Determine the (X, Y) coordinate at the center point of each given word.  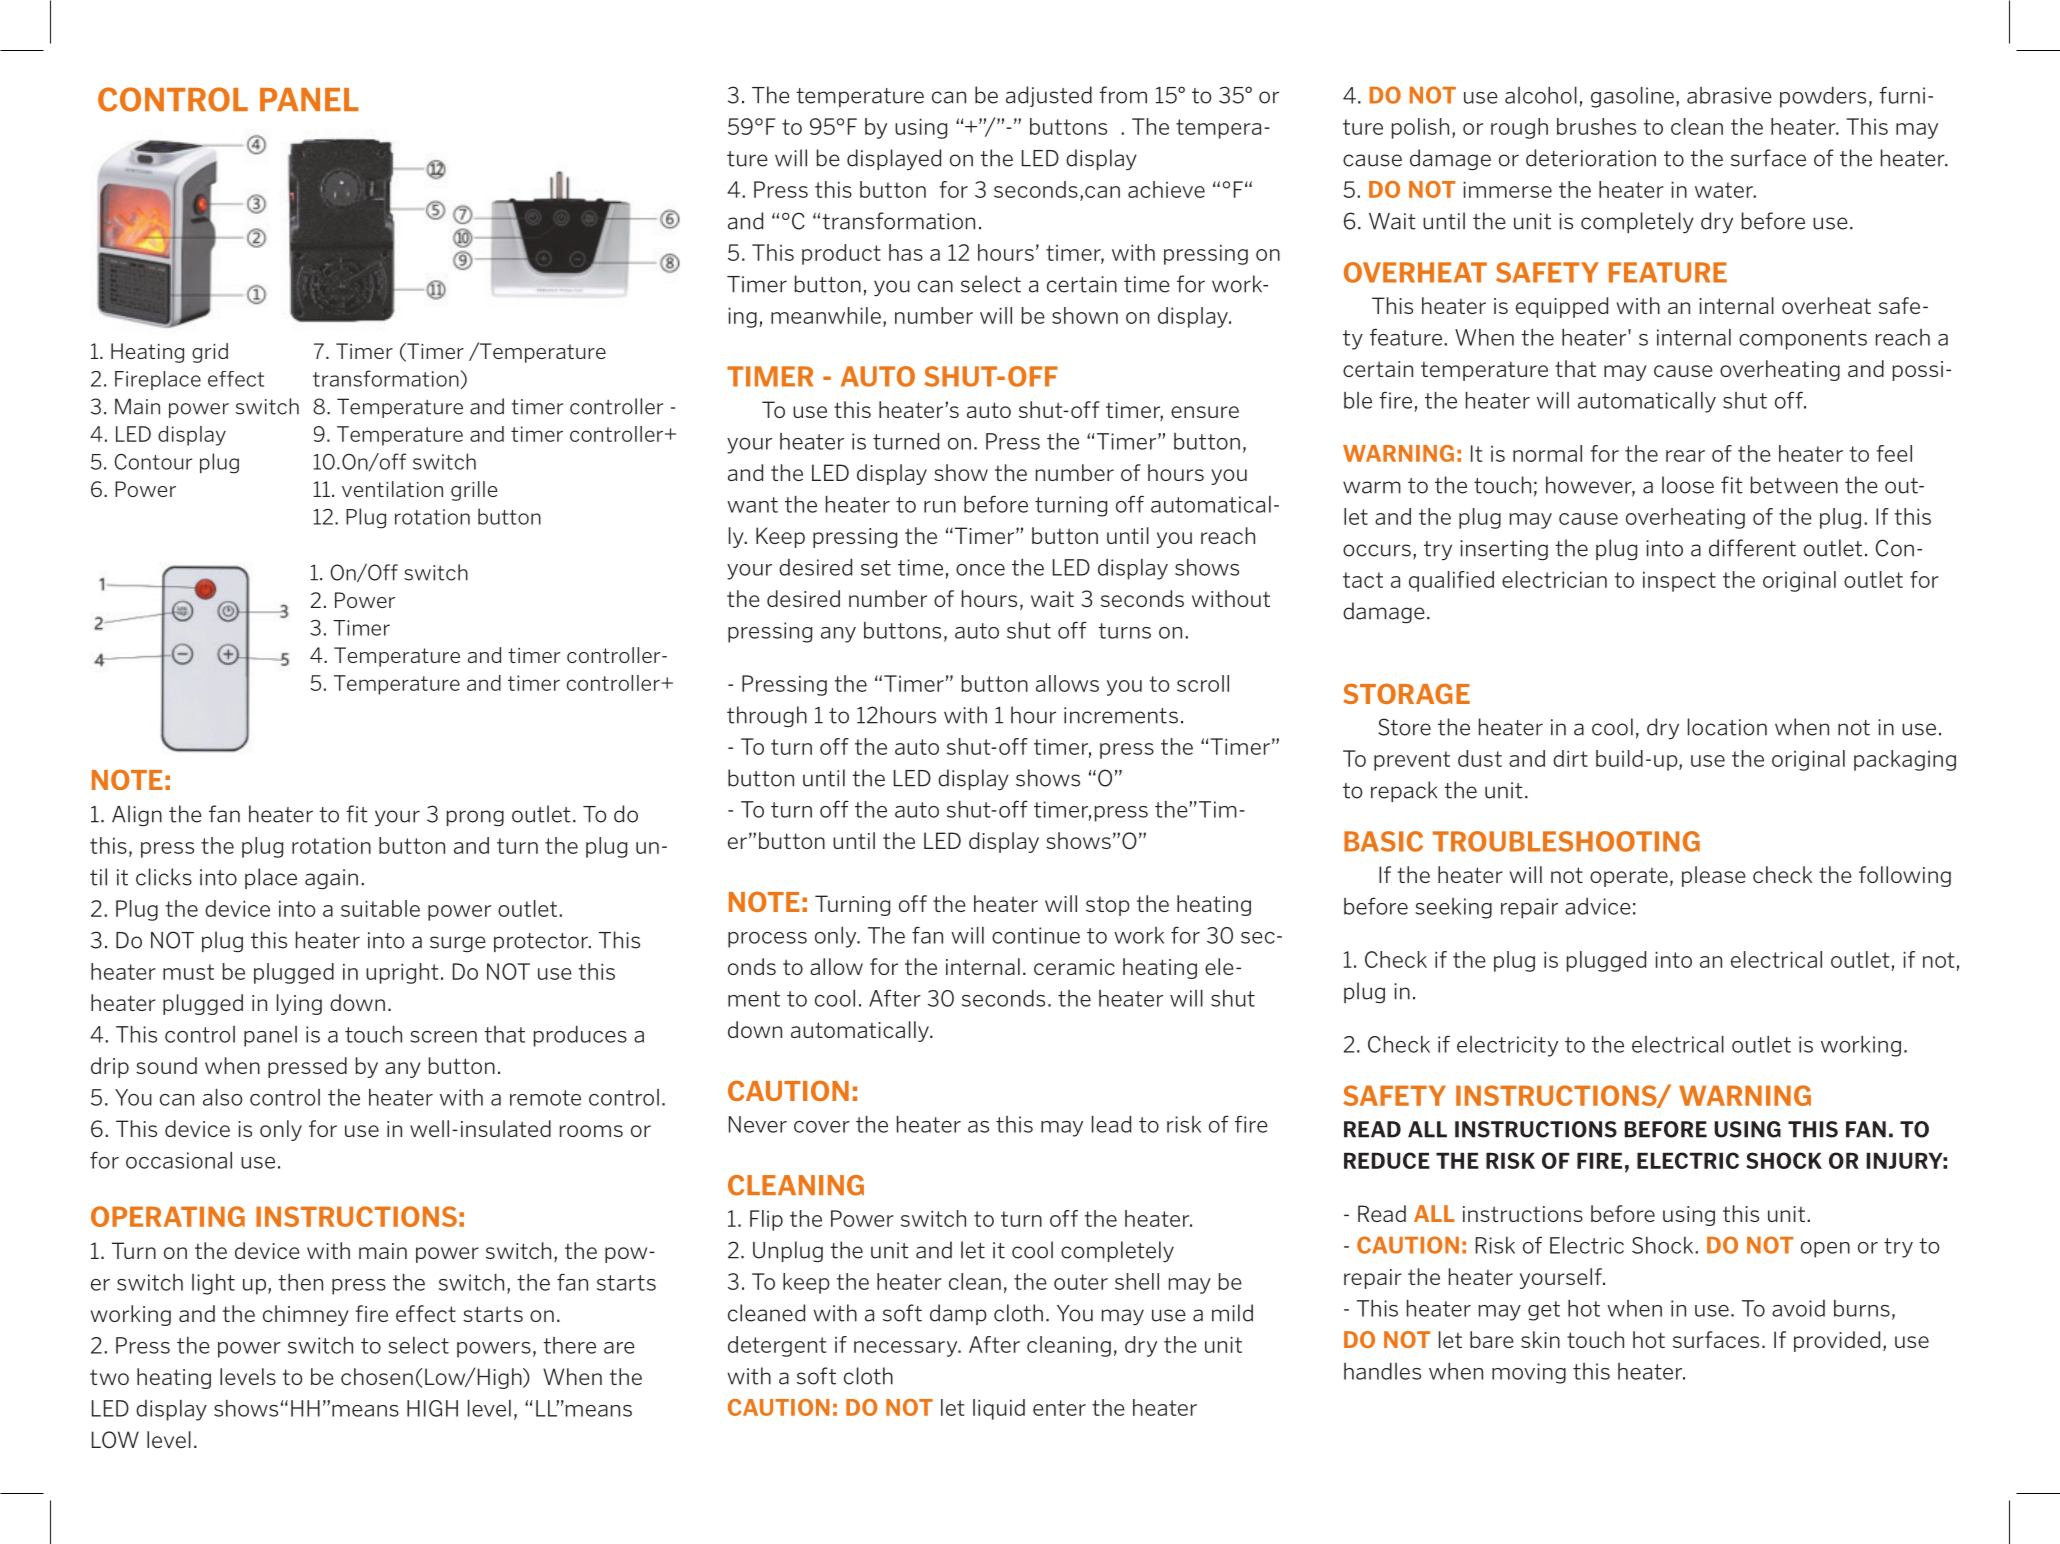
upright (402, 973)
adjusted (1049, 96)
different (1752, 548)
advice (1598, 906)
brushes (1596, 126)
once (980, 570)
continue (1036, 935)
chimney (306, 1315)
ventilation (392, 489)
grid (210, 353)
